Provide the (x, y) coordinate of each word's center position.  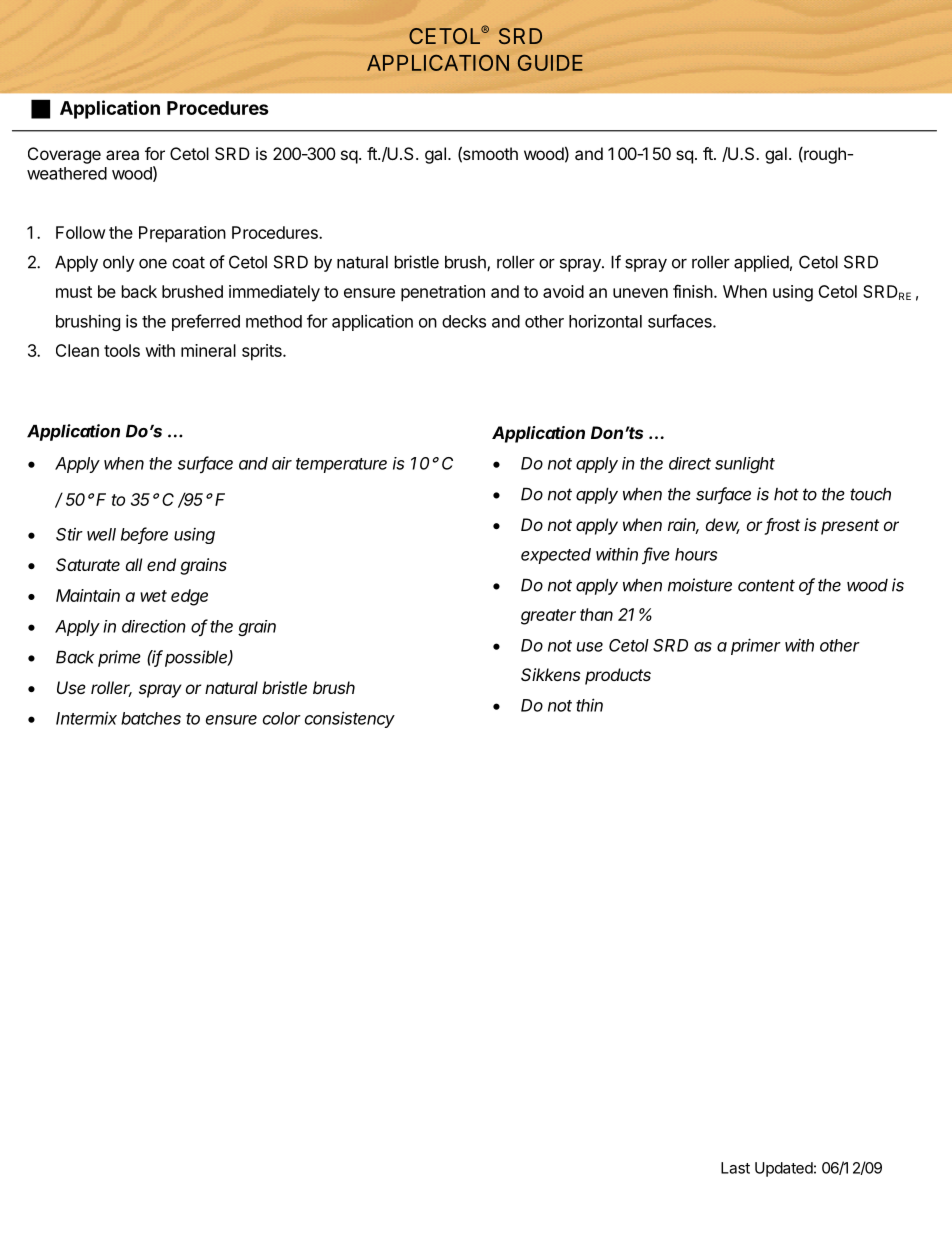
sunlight (745, 465)
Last (735, 1168)
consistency (350, 719)
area (122, 155)
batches (151, 718)
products (618, 676)
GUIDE (550, 63)
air (282, 463)
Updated (784, 1169)
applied (761, 263)
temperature (341, 465)
